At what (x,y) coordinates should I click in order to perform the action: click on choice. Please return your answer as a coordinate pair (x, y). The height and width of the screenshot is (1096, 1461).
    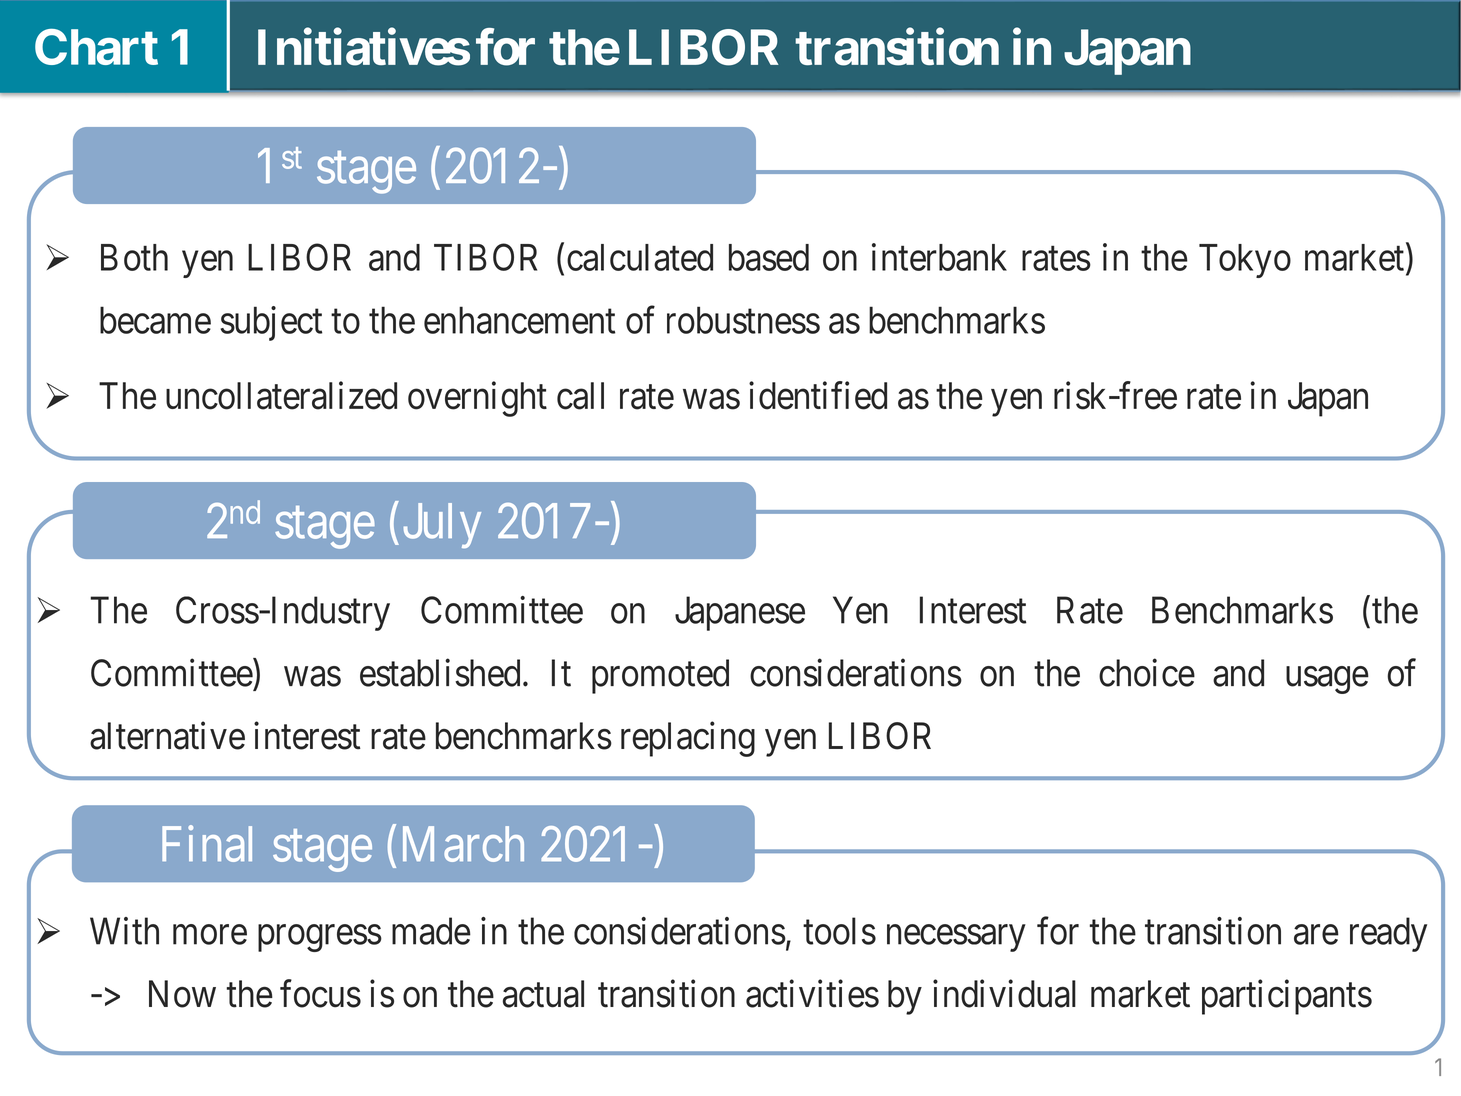
    Looking at the image, I should click on (1147, 673).
